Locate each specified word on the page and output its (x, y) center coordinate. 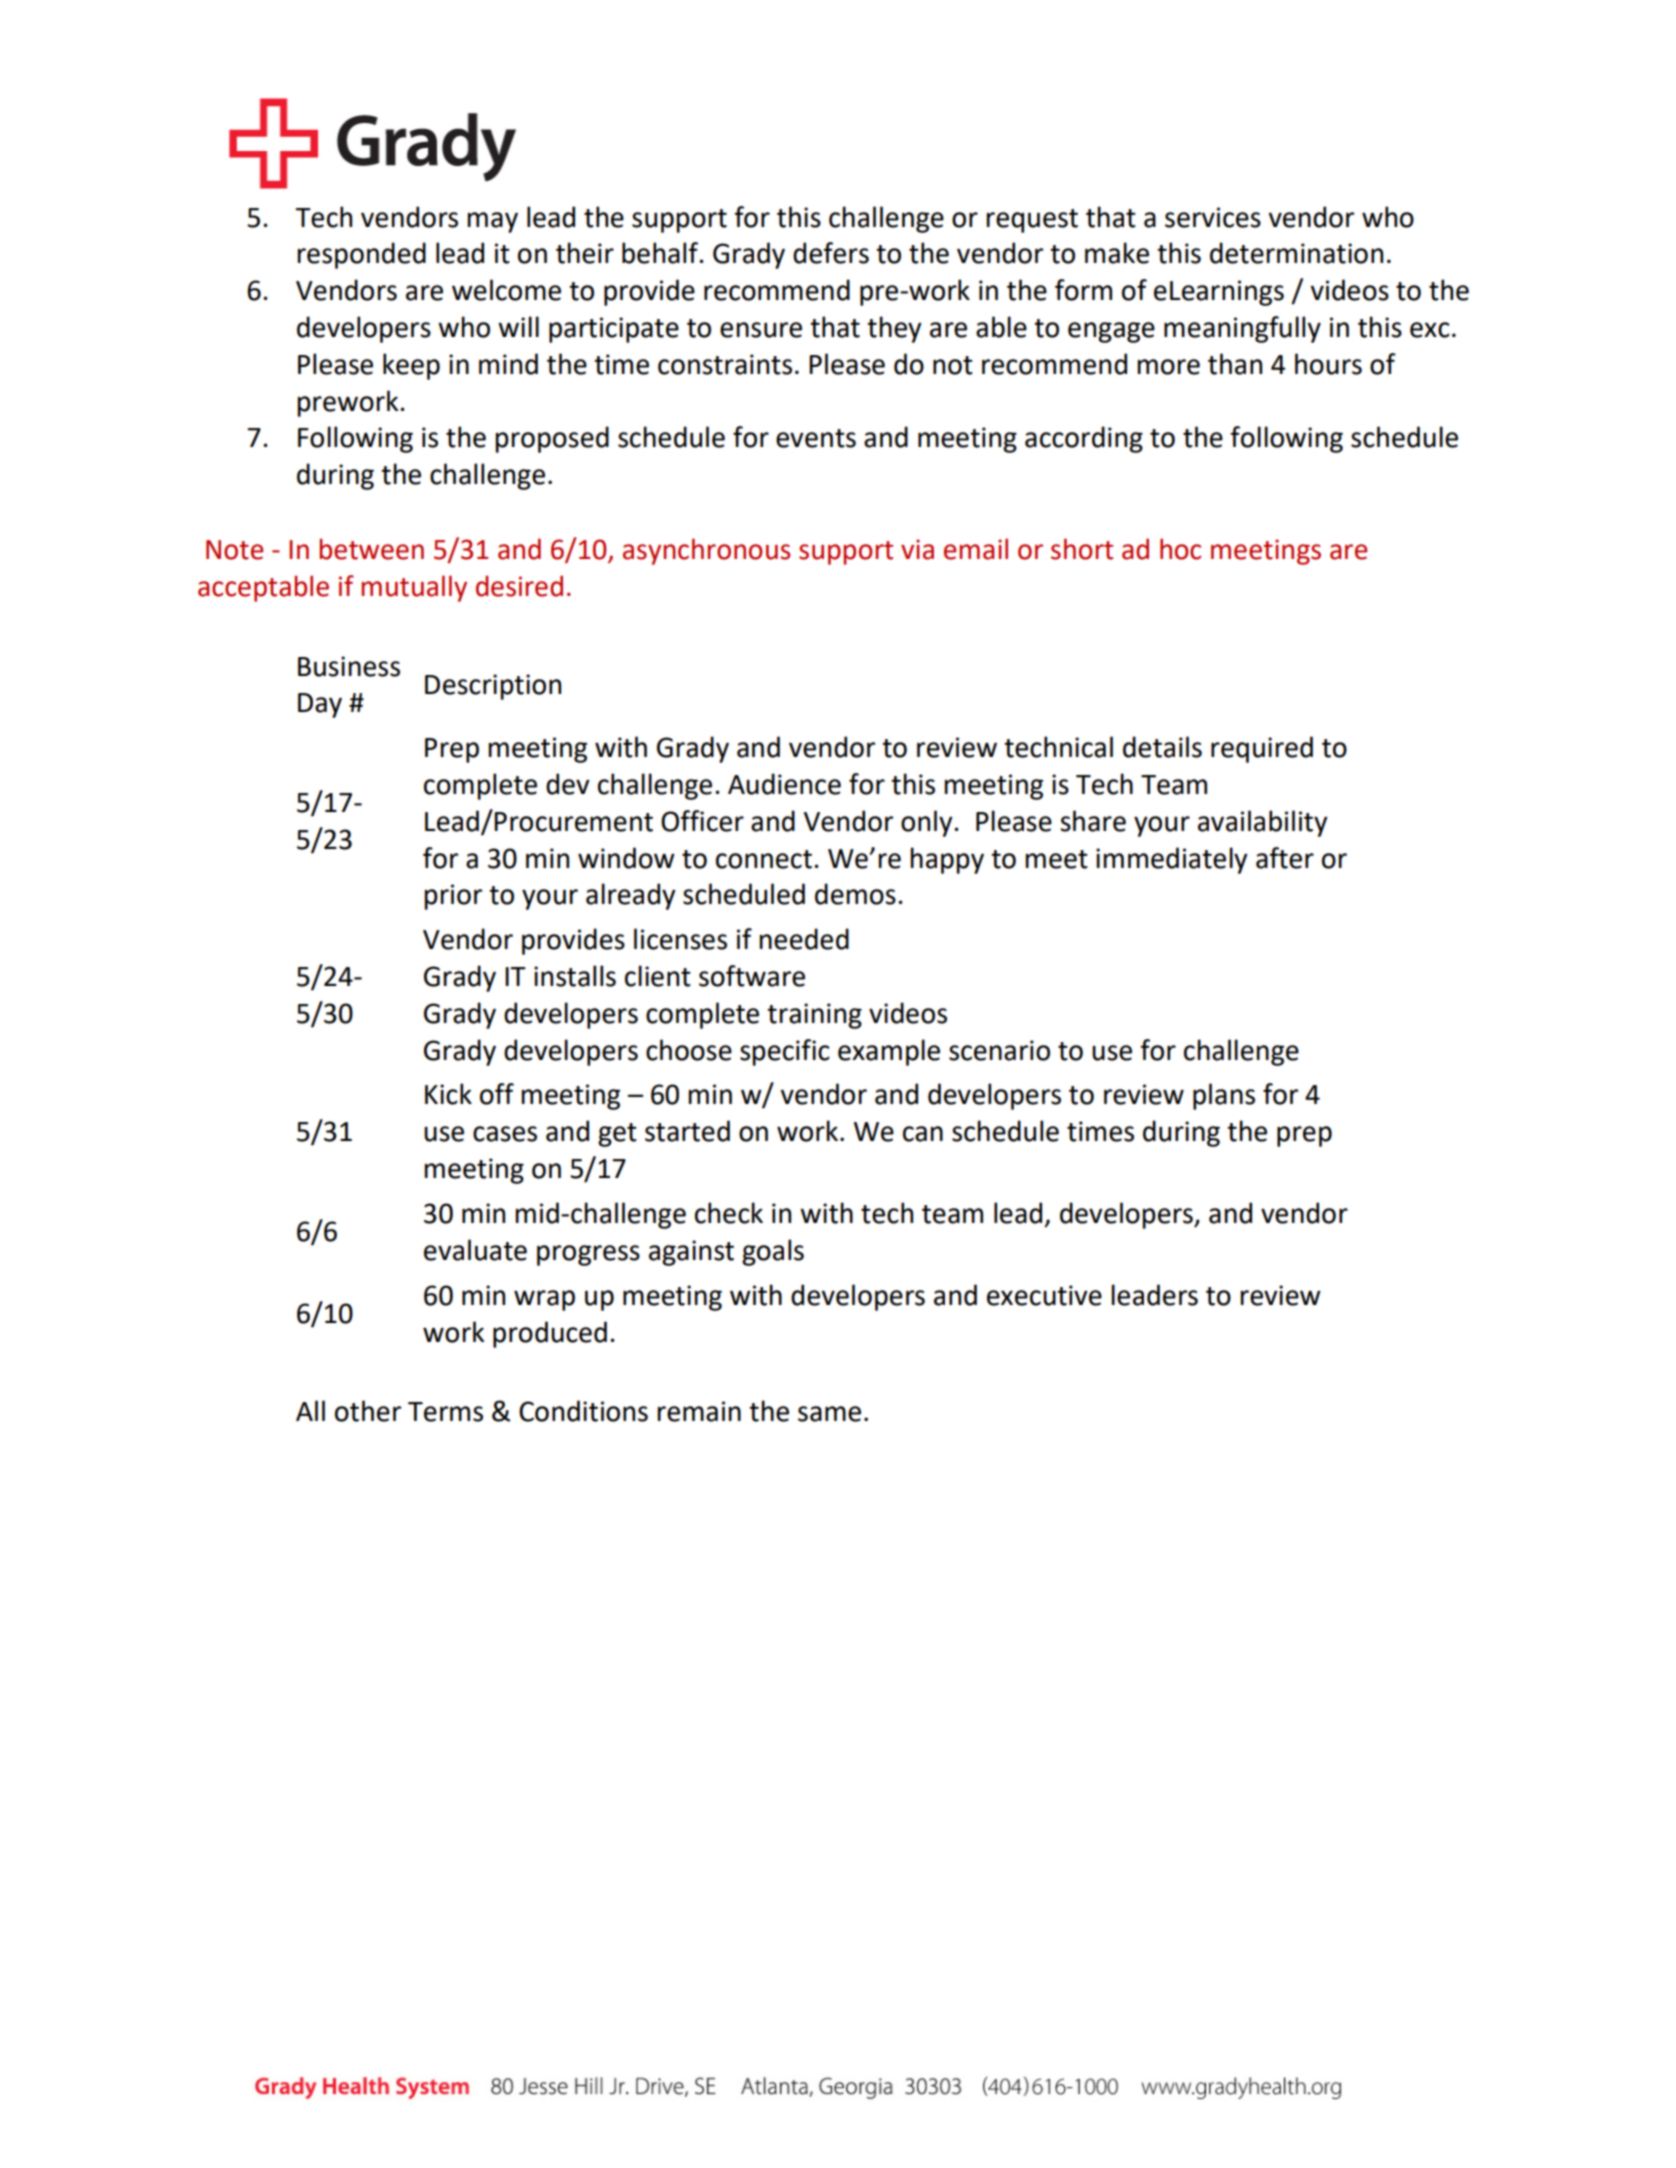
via (917, 549)
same (829, 1414)
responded (362, 255)
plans (1224, 1096)
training (814, 1016)
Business (349, 666)
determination (1296, 253)
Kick (448, 1094)
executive (1044, 1295)
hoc (1180, 549)
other (368, 1411)
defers (831, 253)
